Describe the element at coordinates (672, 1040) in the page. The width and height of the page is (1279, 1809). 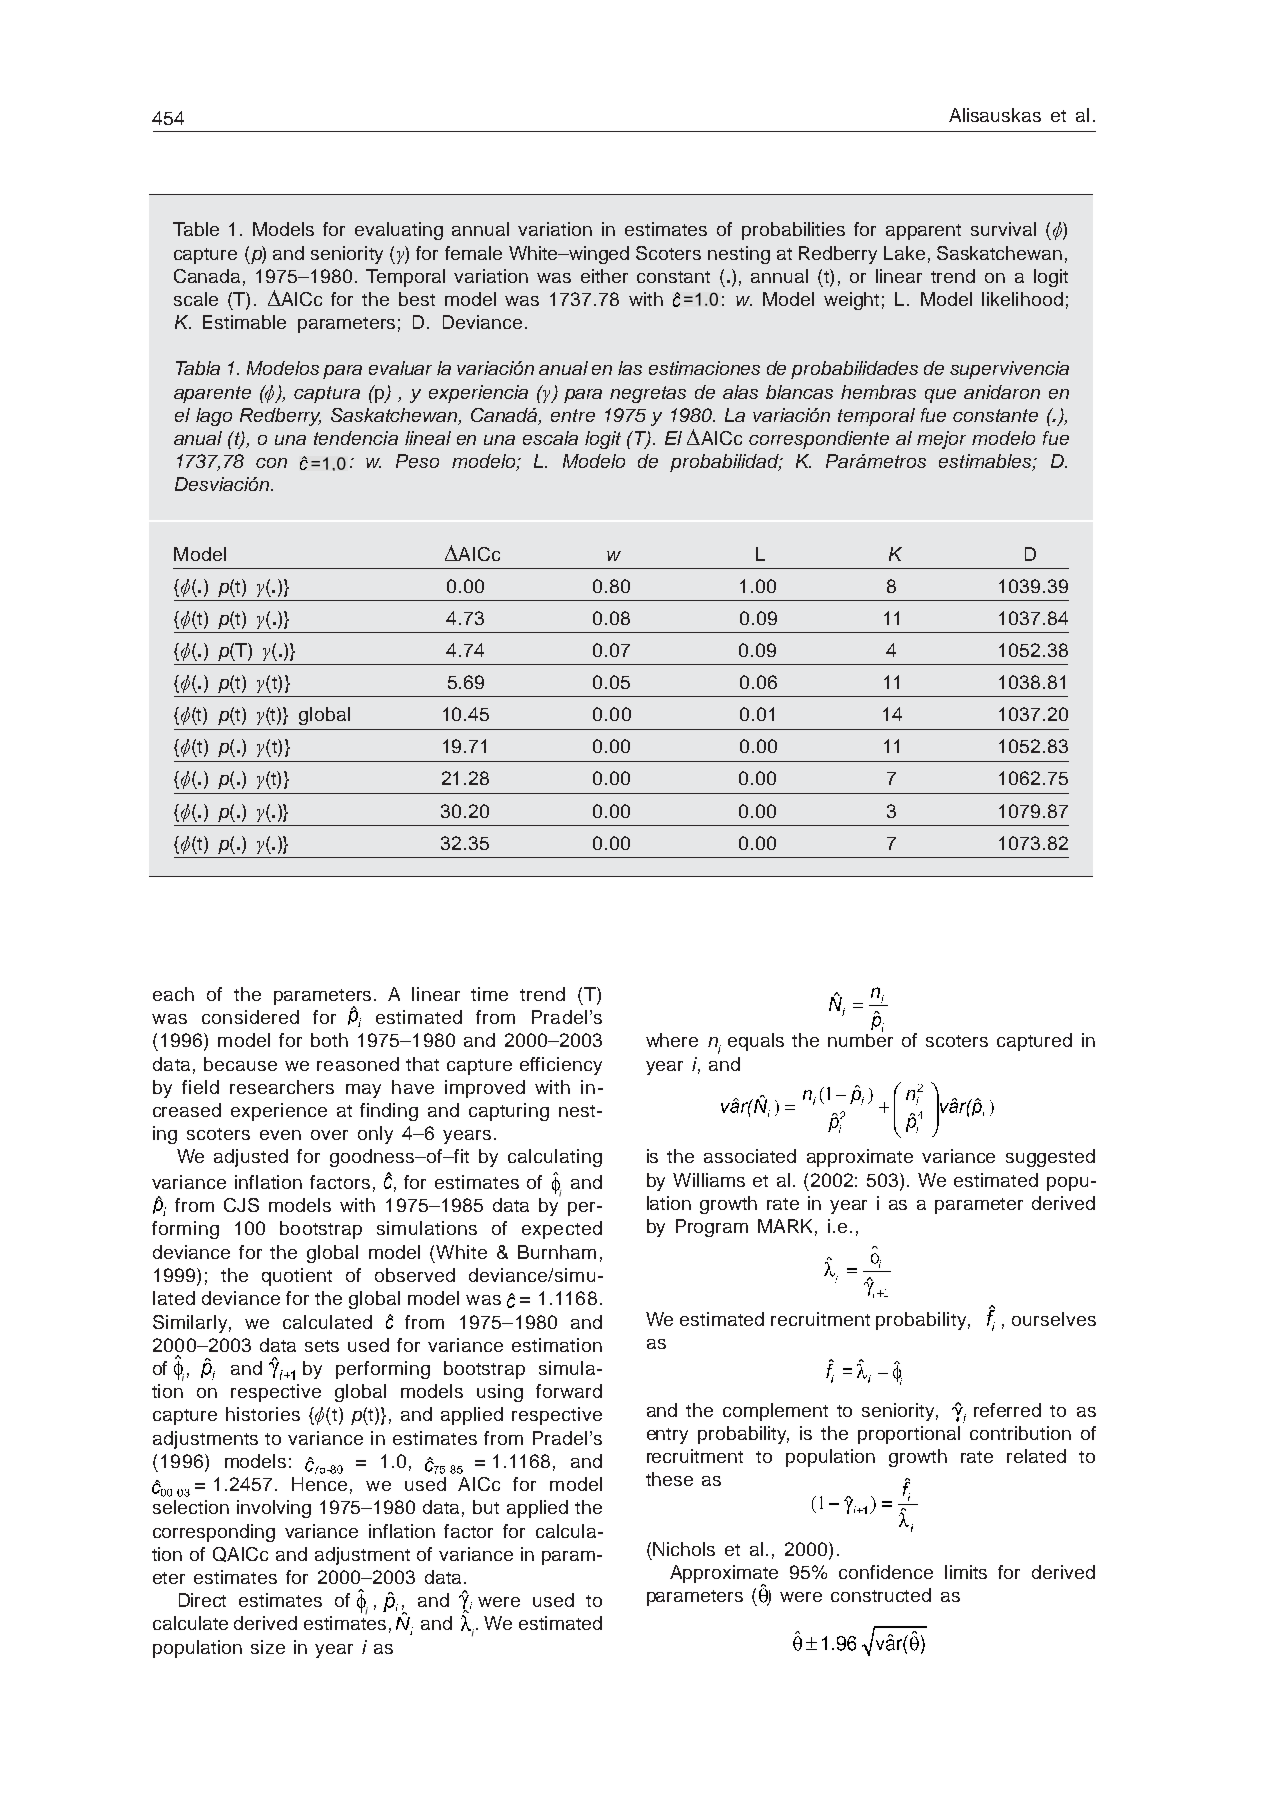
I see `where` at that location.
